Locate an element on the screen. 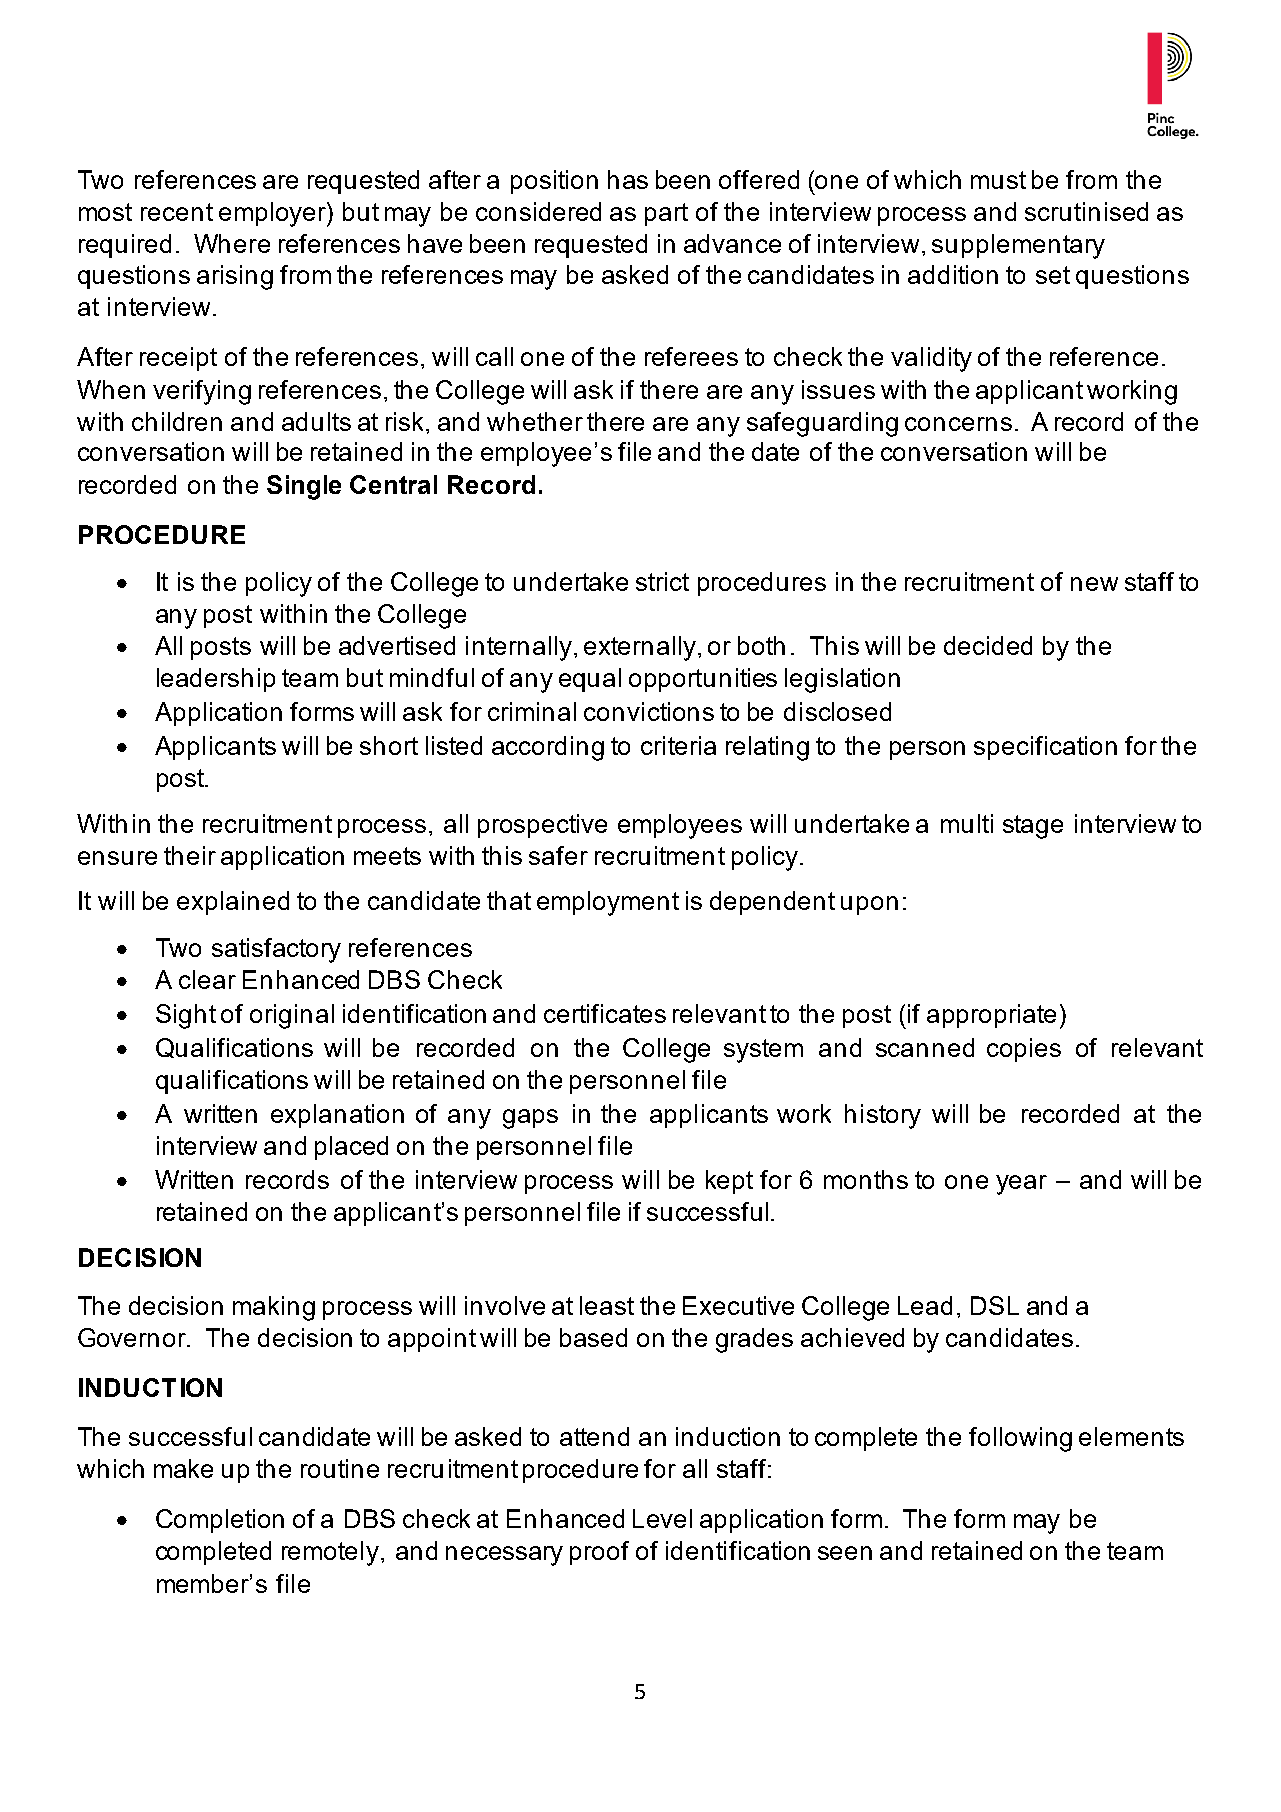 This screenshot has height=1812, width=1281. Completion is located at coordinates (220, 1521).
